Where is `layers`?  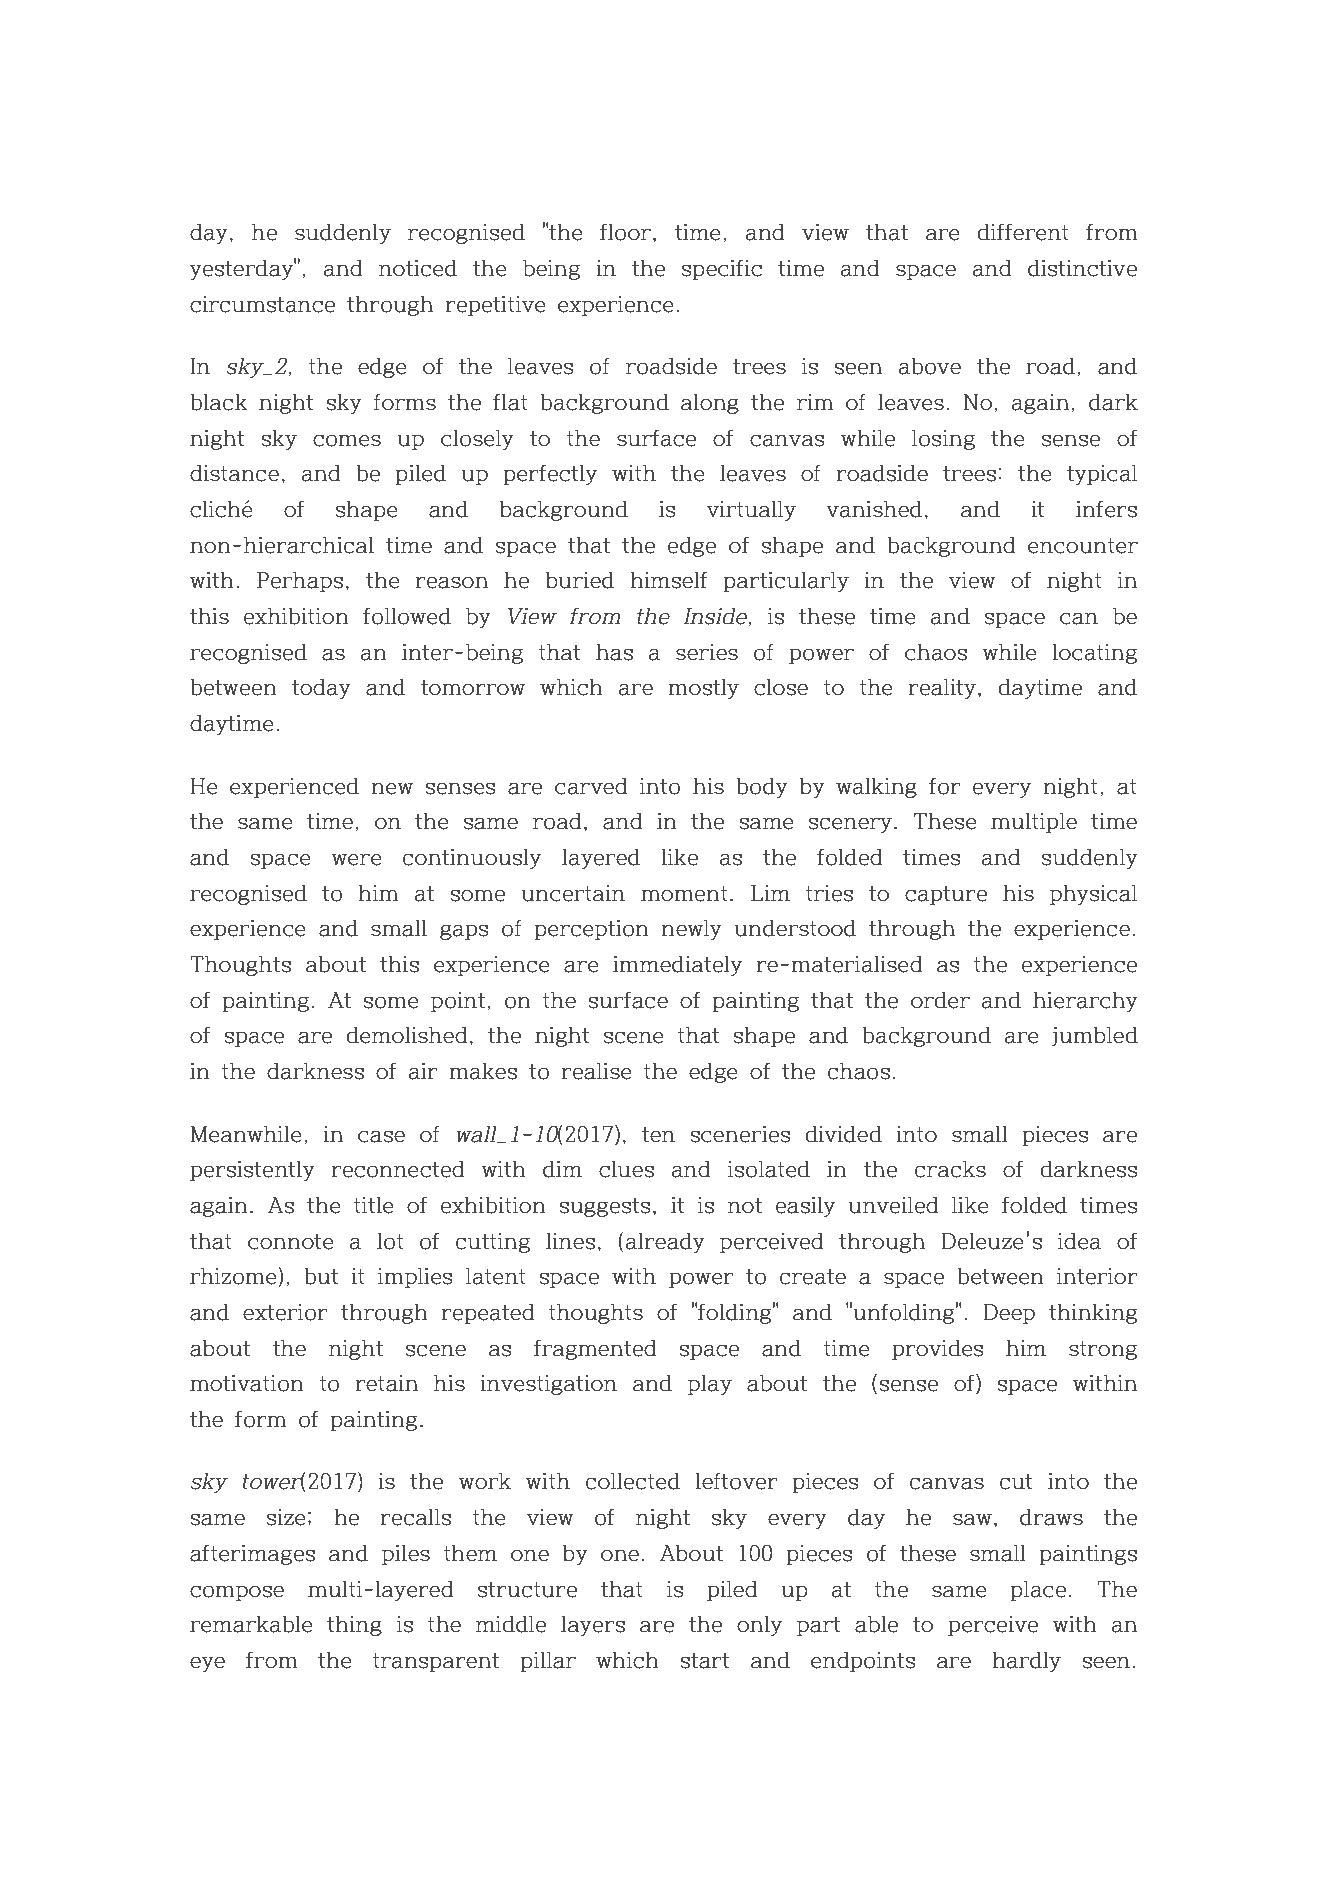 layers is located at coordinates (593, 1626).
